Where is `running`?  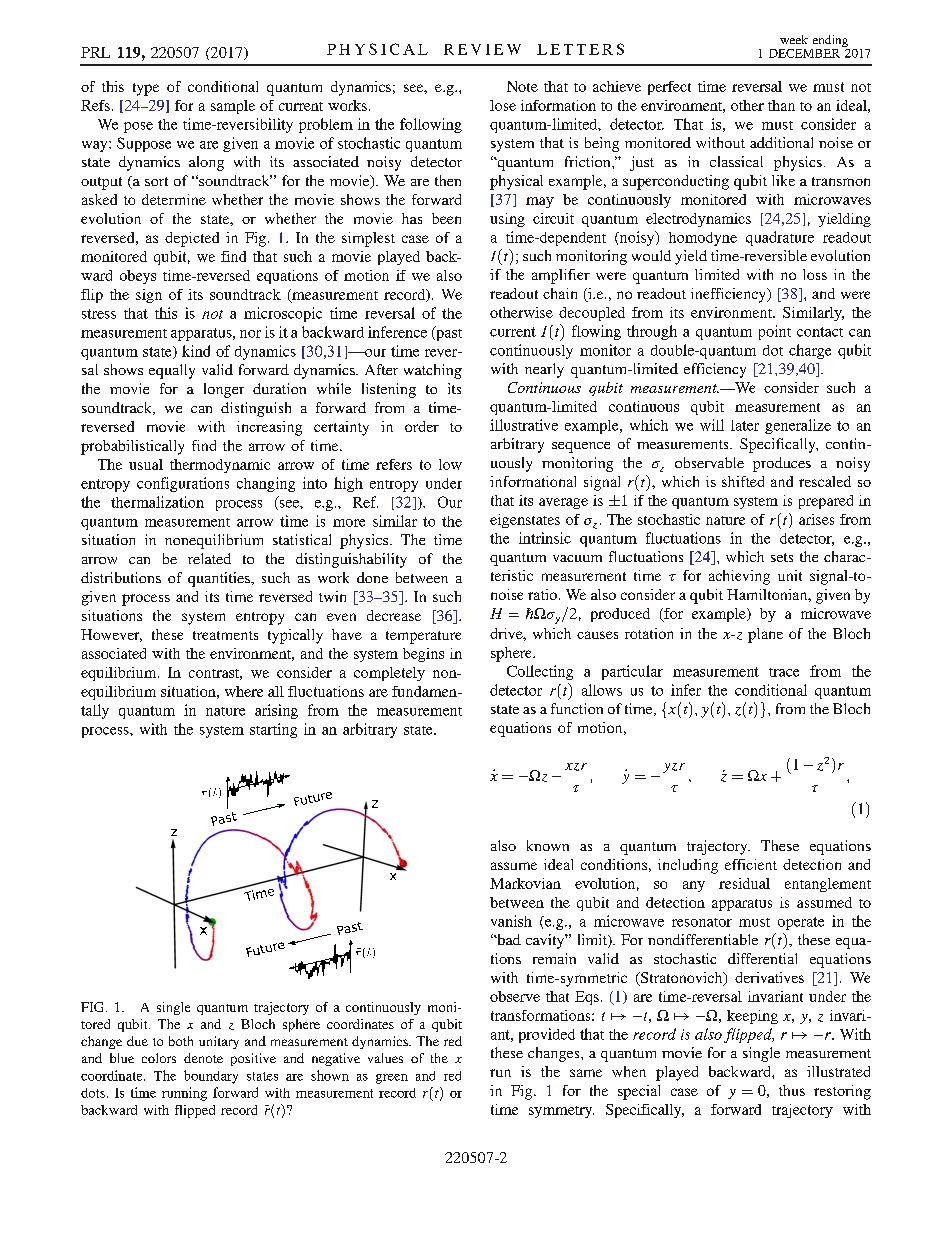 running is located at coordinates (184, 1094).
